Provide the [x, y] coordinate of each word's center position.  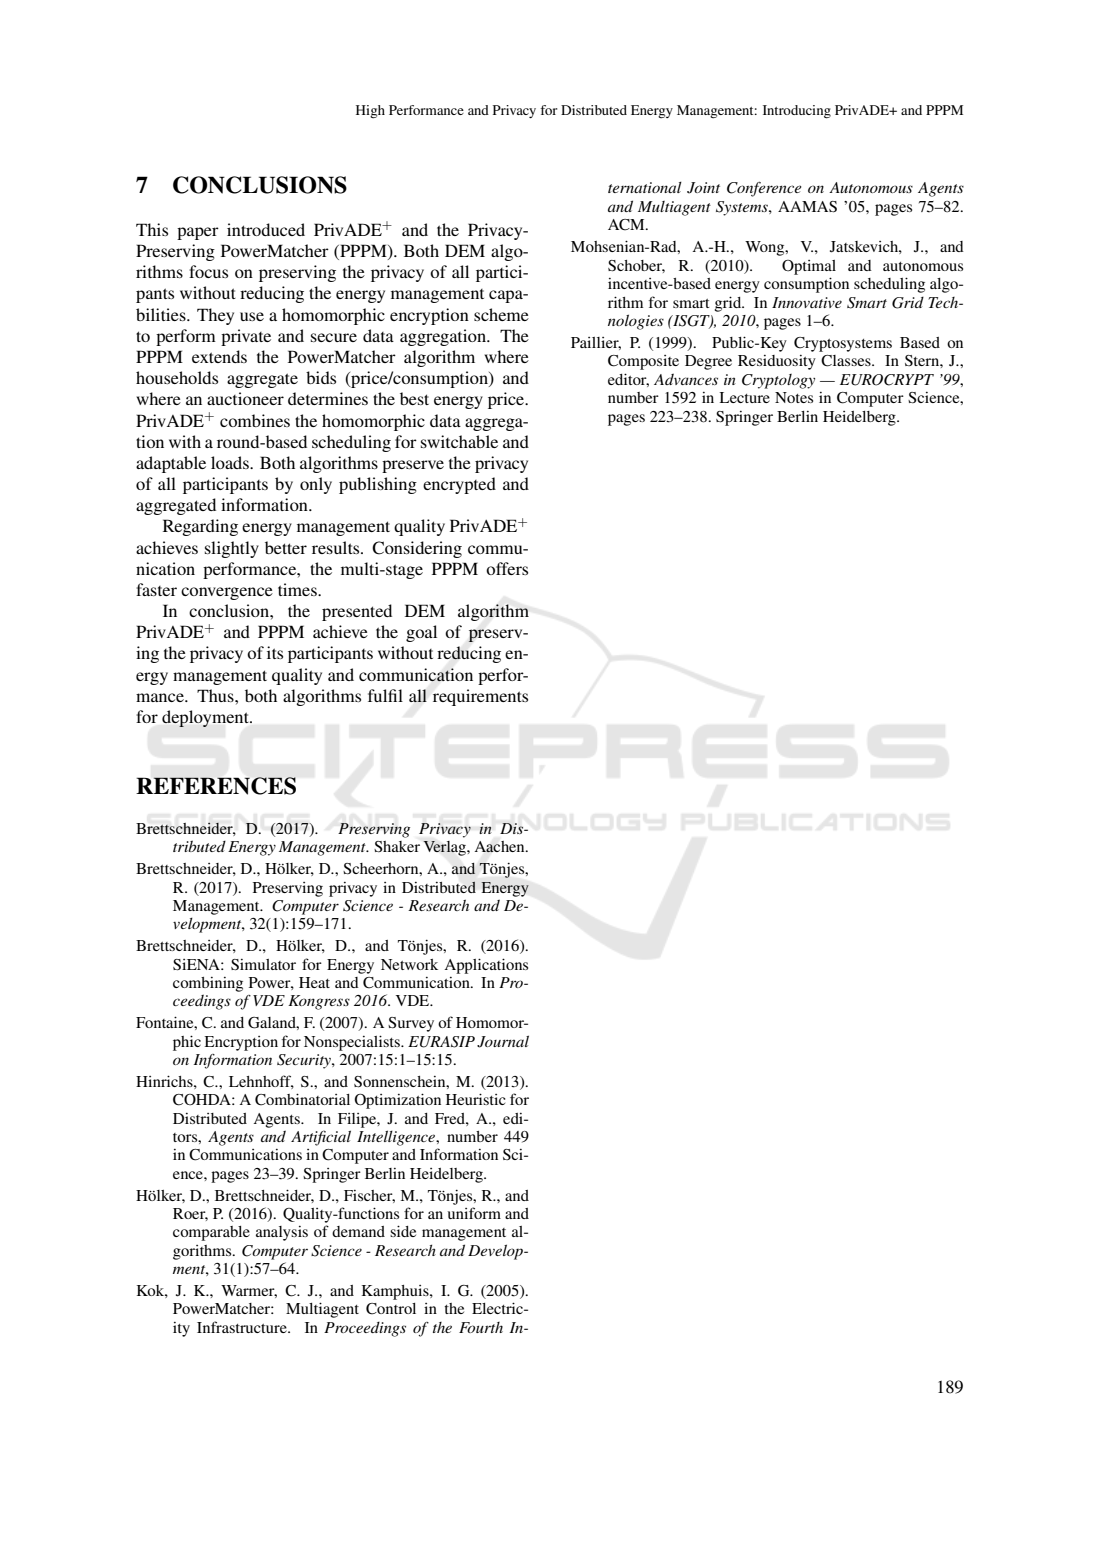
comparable [211, 1233]
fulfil [385, 695]
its [275, 652]
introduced [266, 229]
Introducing [797, 112]
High [370, 111]
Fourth [481, 1327]
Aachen [501, 847]
